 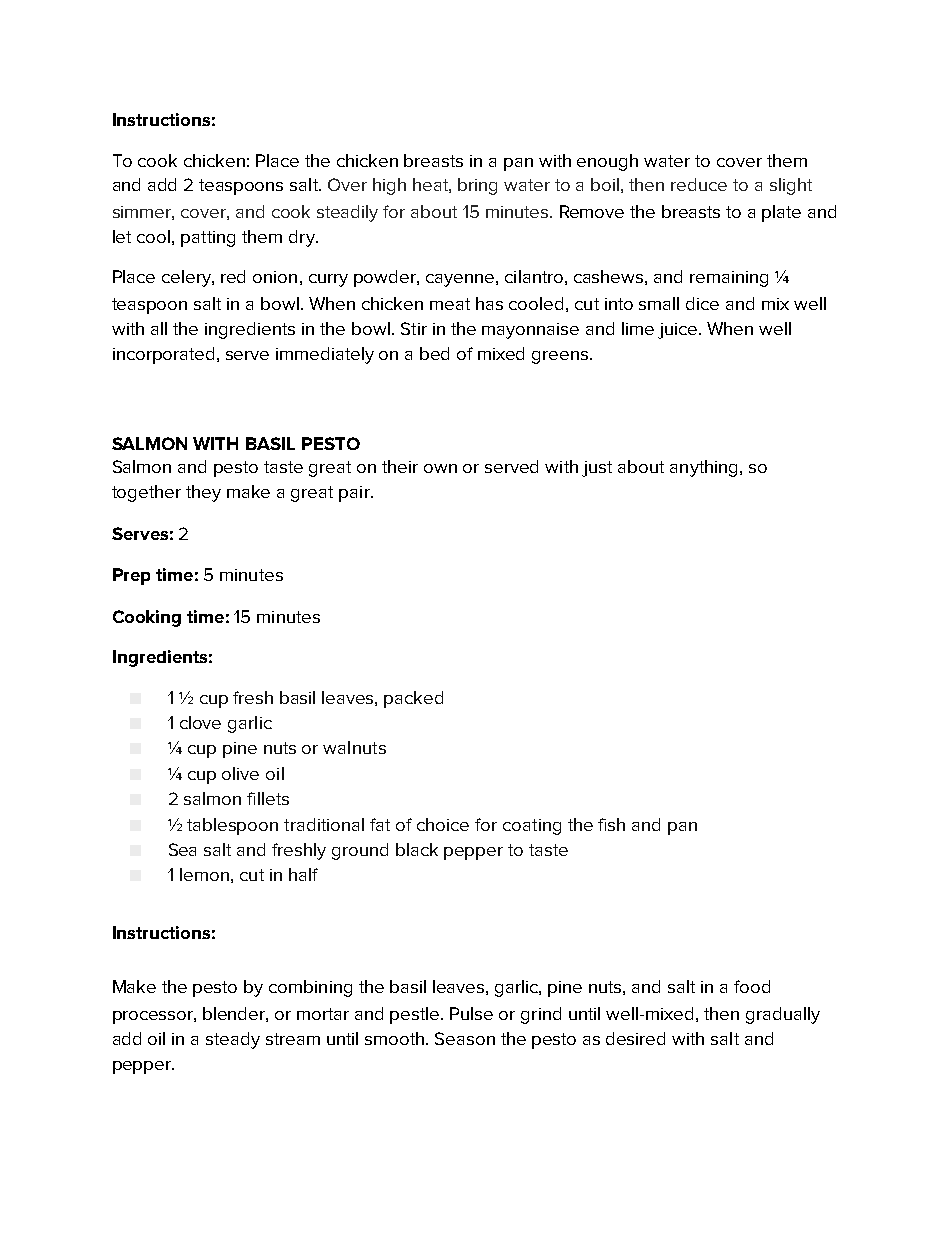 I want to click on packed, so click(x=413, y=699).
